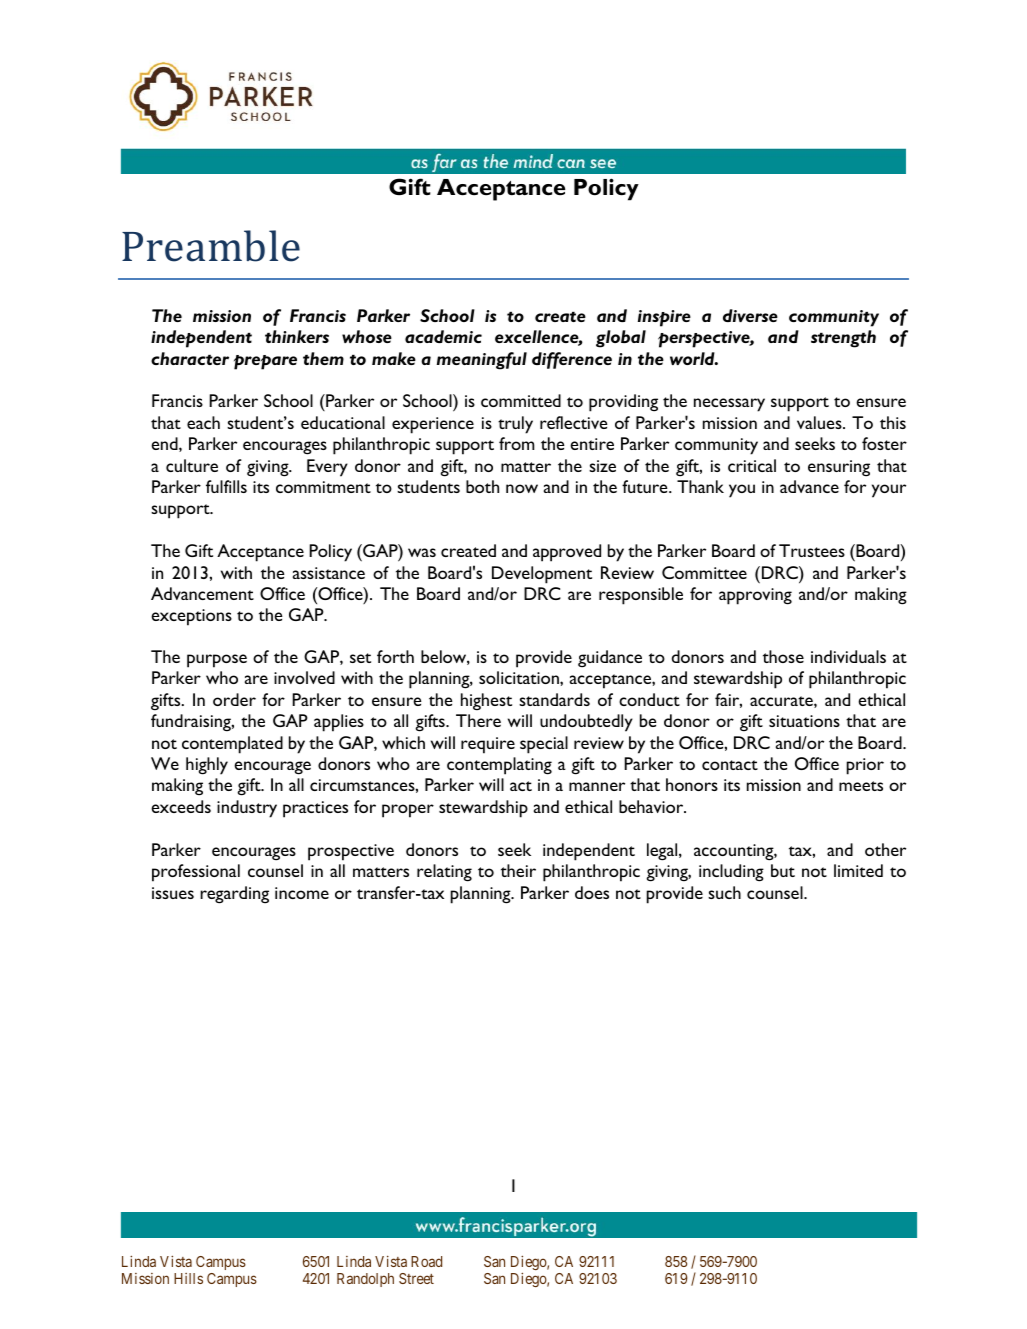 The height and width of the screenshot is (1329, 1027). Describe the element at coordinates (211, 246) in the screenshot. I see `Preamble` at that location.
